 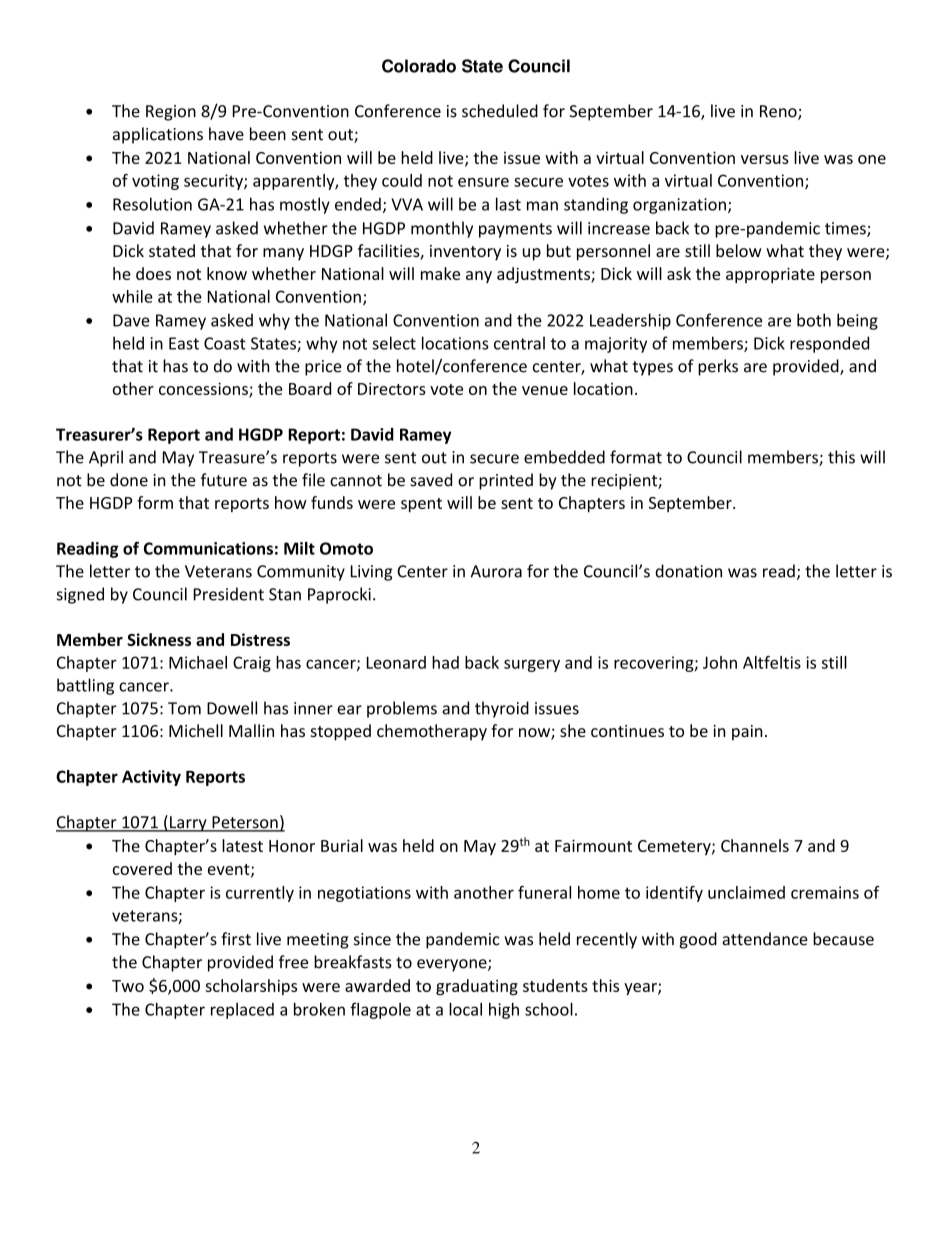 I want to click on scheduled, so click(x=500, y=111).
